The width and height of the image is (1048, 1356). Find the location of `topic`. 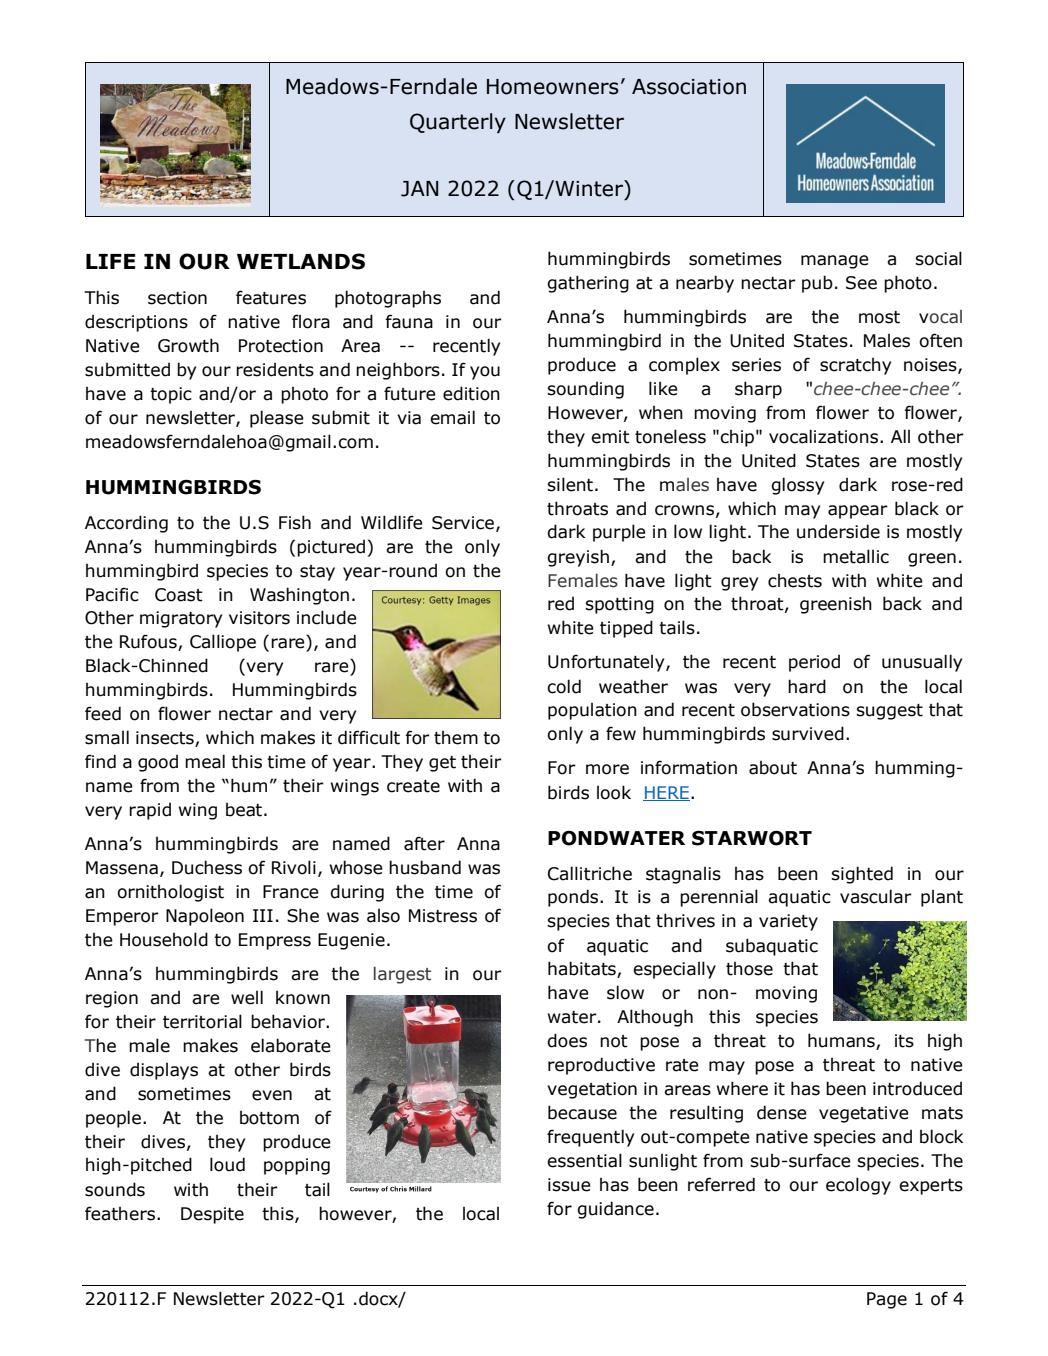

topic is located at coordinates (171, 395).
